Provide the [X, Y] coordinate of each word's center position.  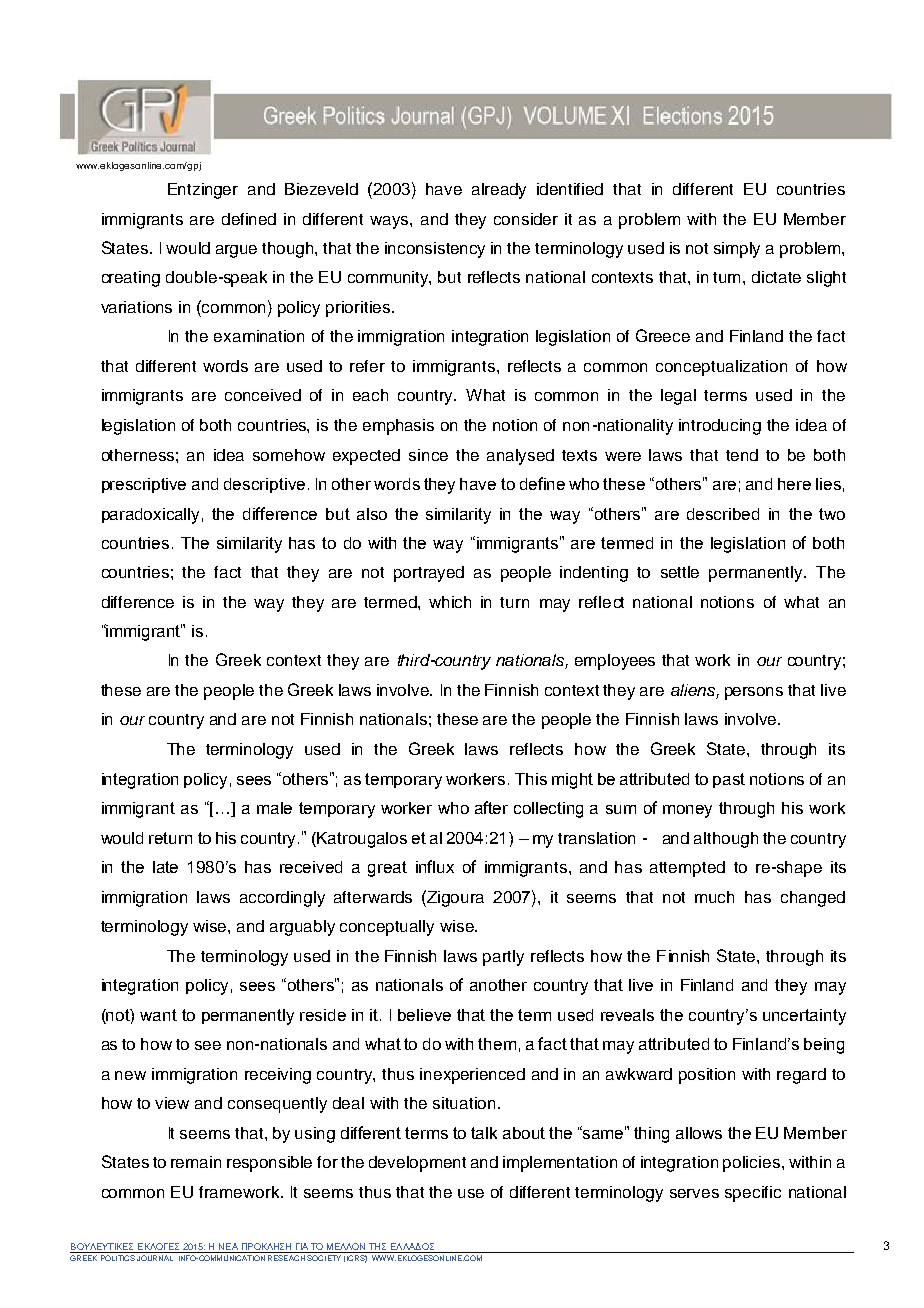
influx [435, 866]
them [497, 1044]
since [428, 455]
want [158, 1015]
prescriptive [144, 485]
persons [754, 693]
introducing [720, 427]
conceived [263, 395]
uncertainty [804, 1017]
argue [236, 251]
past [729, 780]
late [165, 867]
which [450, 602]
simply [737, 250]
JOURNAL [155, 1258]
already [499, 191]
